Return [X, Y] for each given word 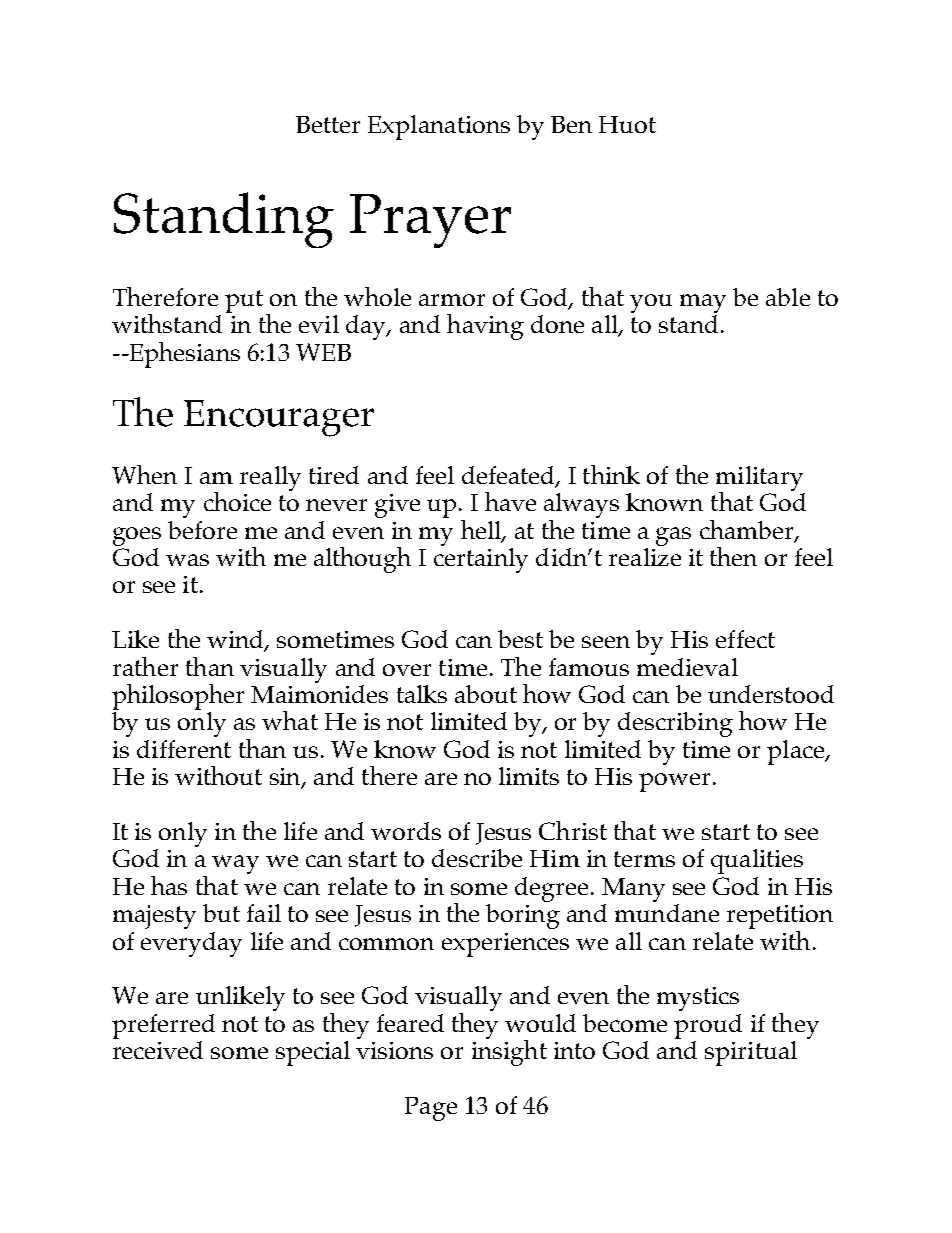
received [158, 1050]
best [520, 639]
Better [328, 124]
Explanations [439, 127]
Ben [571, 124]
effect [745, 639]
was [187, 560]
